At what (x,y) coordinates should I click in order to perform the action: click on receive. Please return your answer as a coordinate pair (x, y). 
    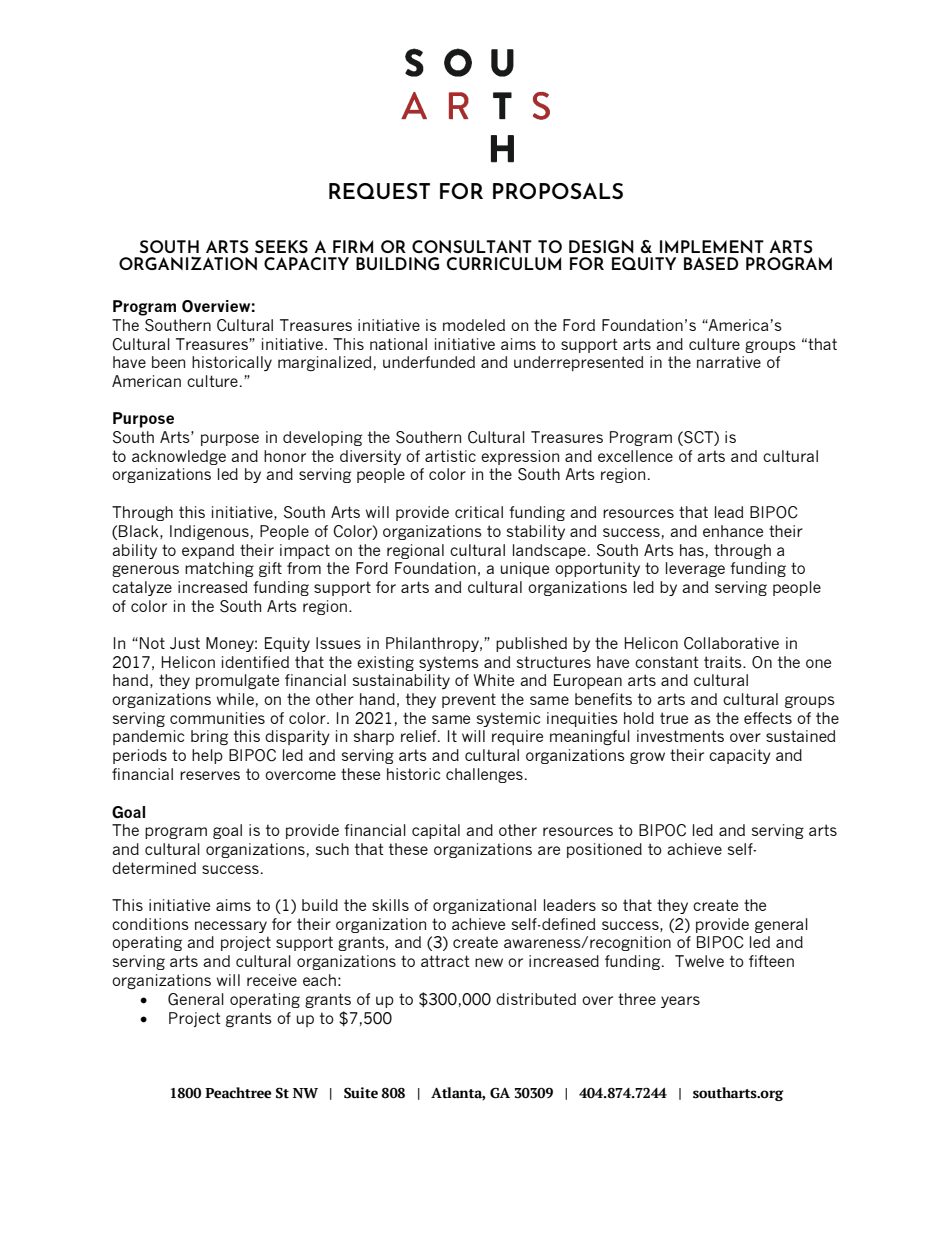
    Looking at the image, I should click on (272, 980).
